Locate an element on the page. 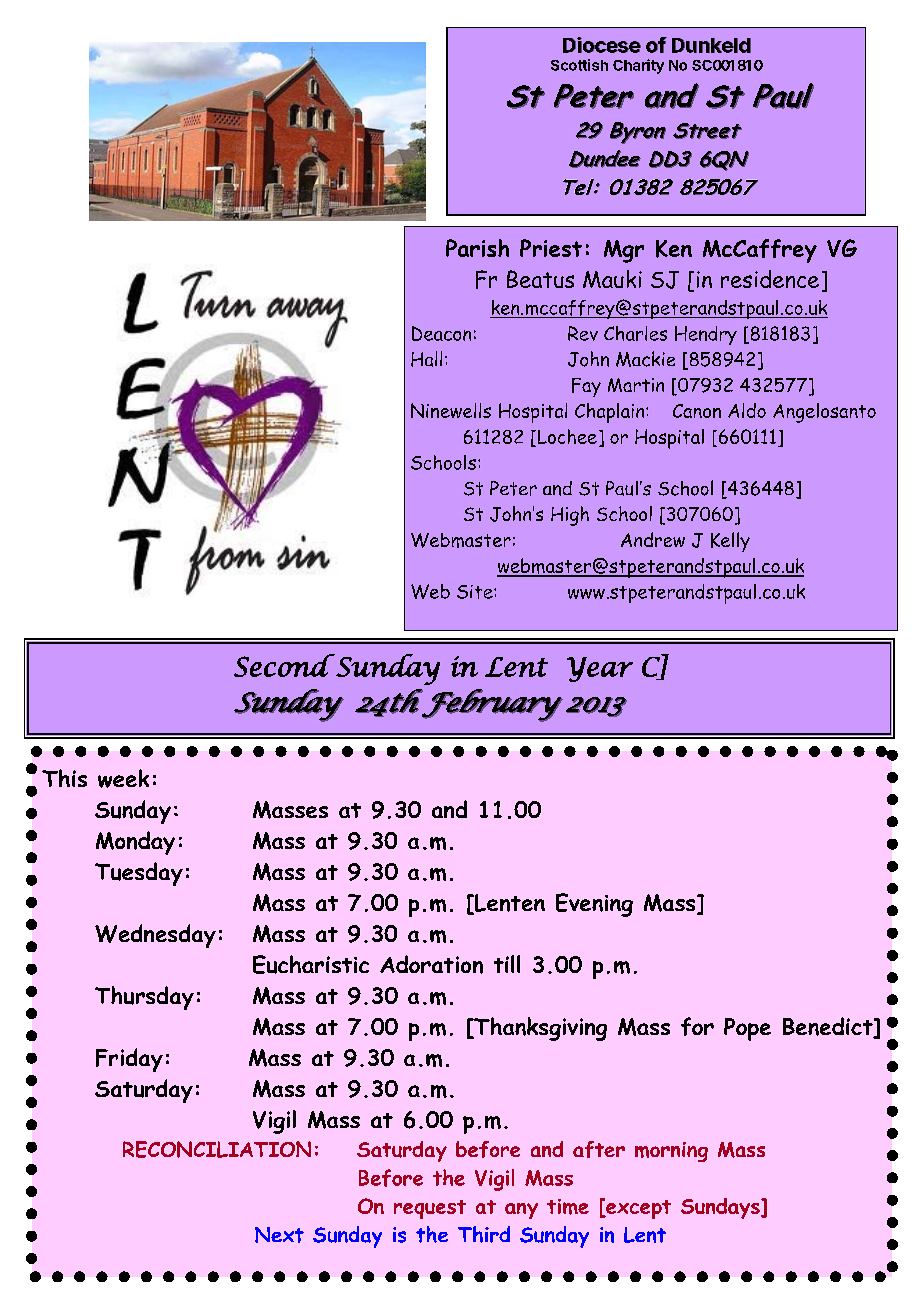  week is located at coordinates (123, 778).
